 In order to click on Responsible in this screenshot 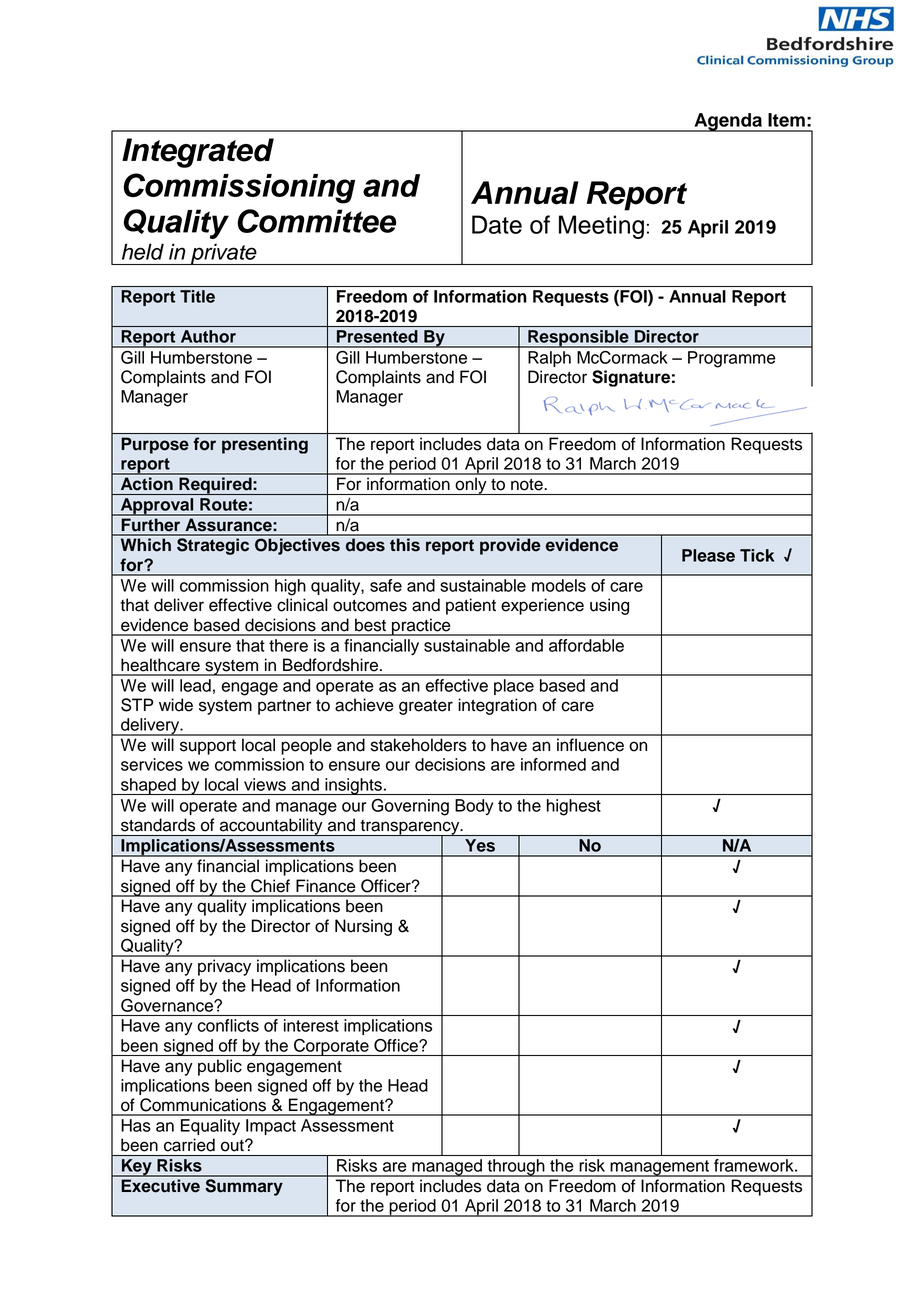, I will do `click(578, 339)`.
